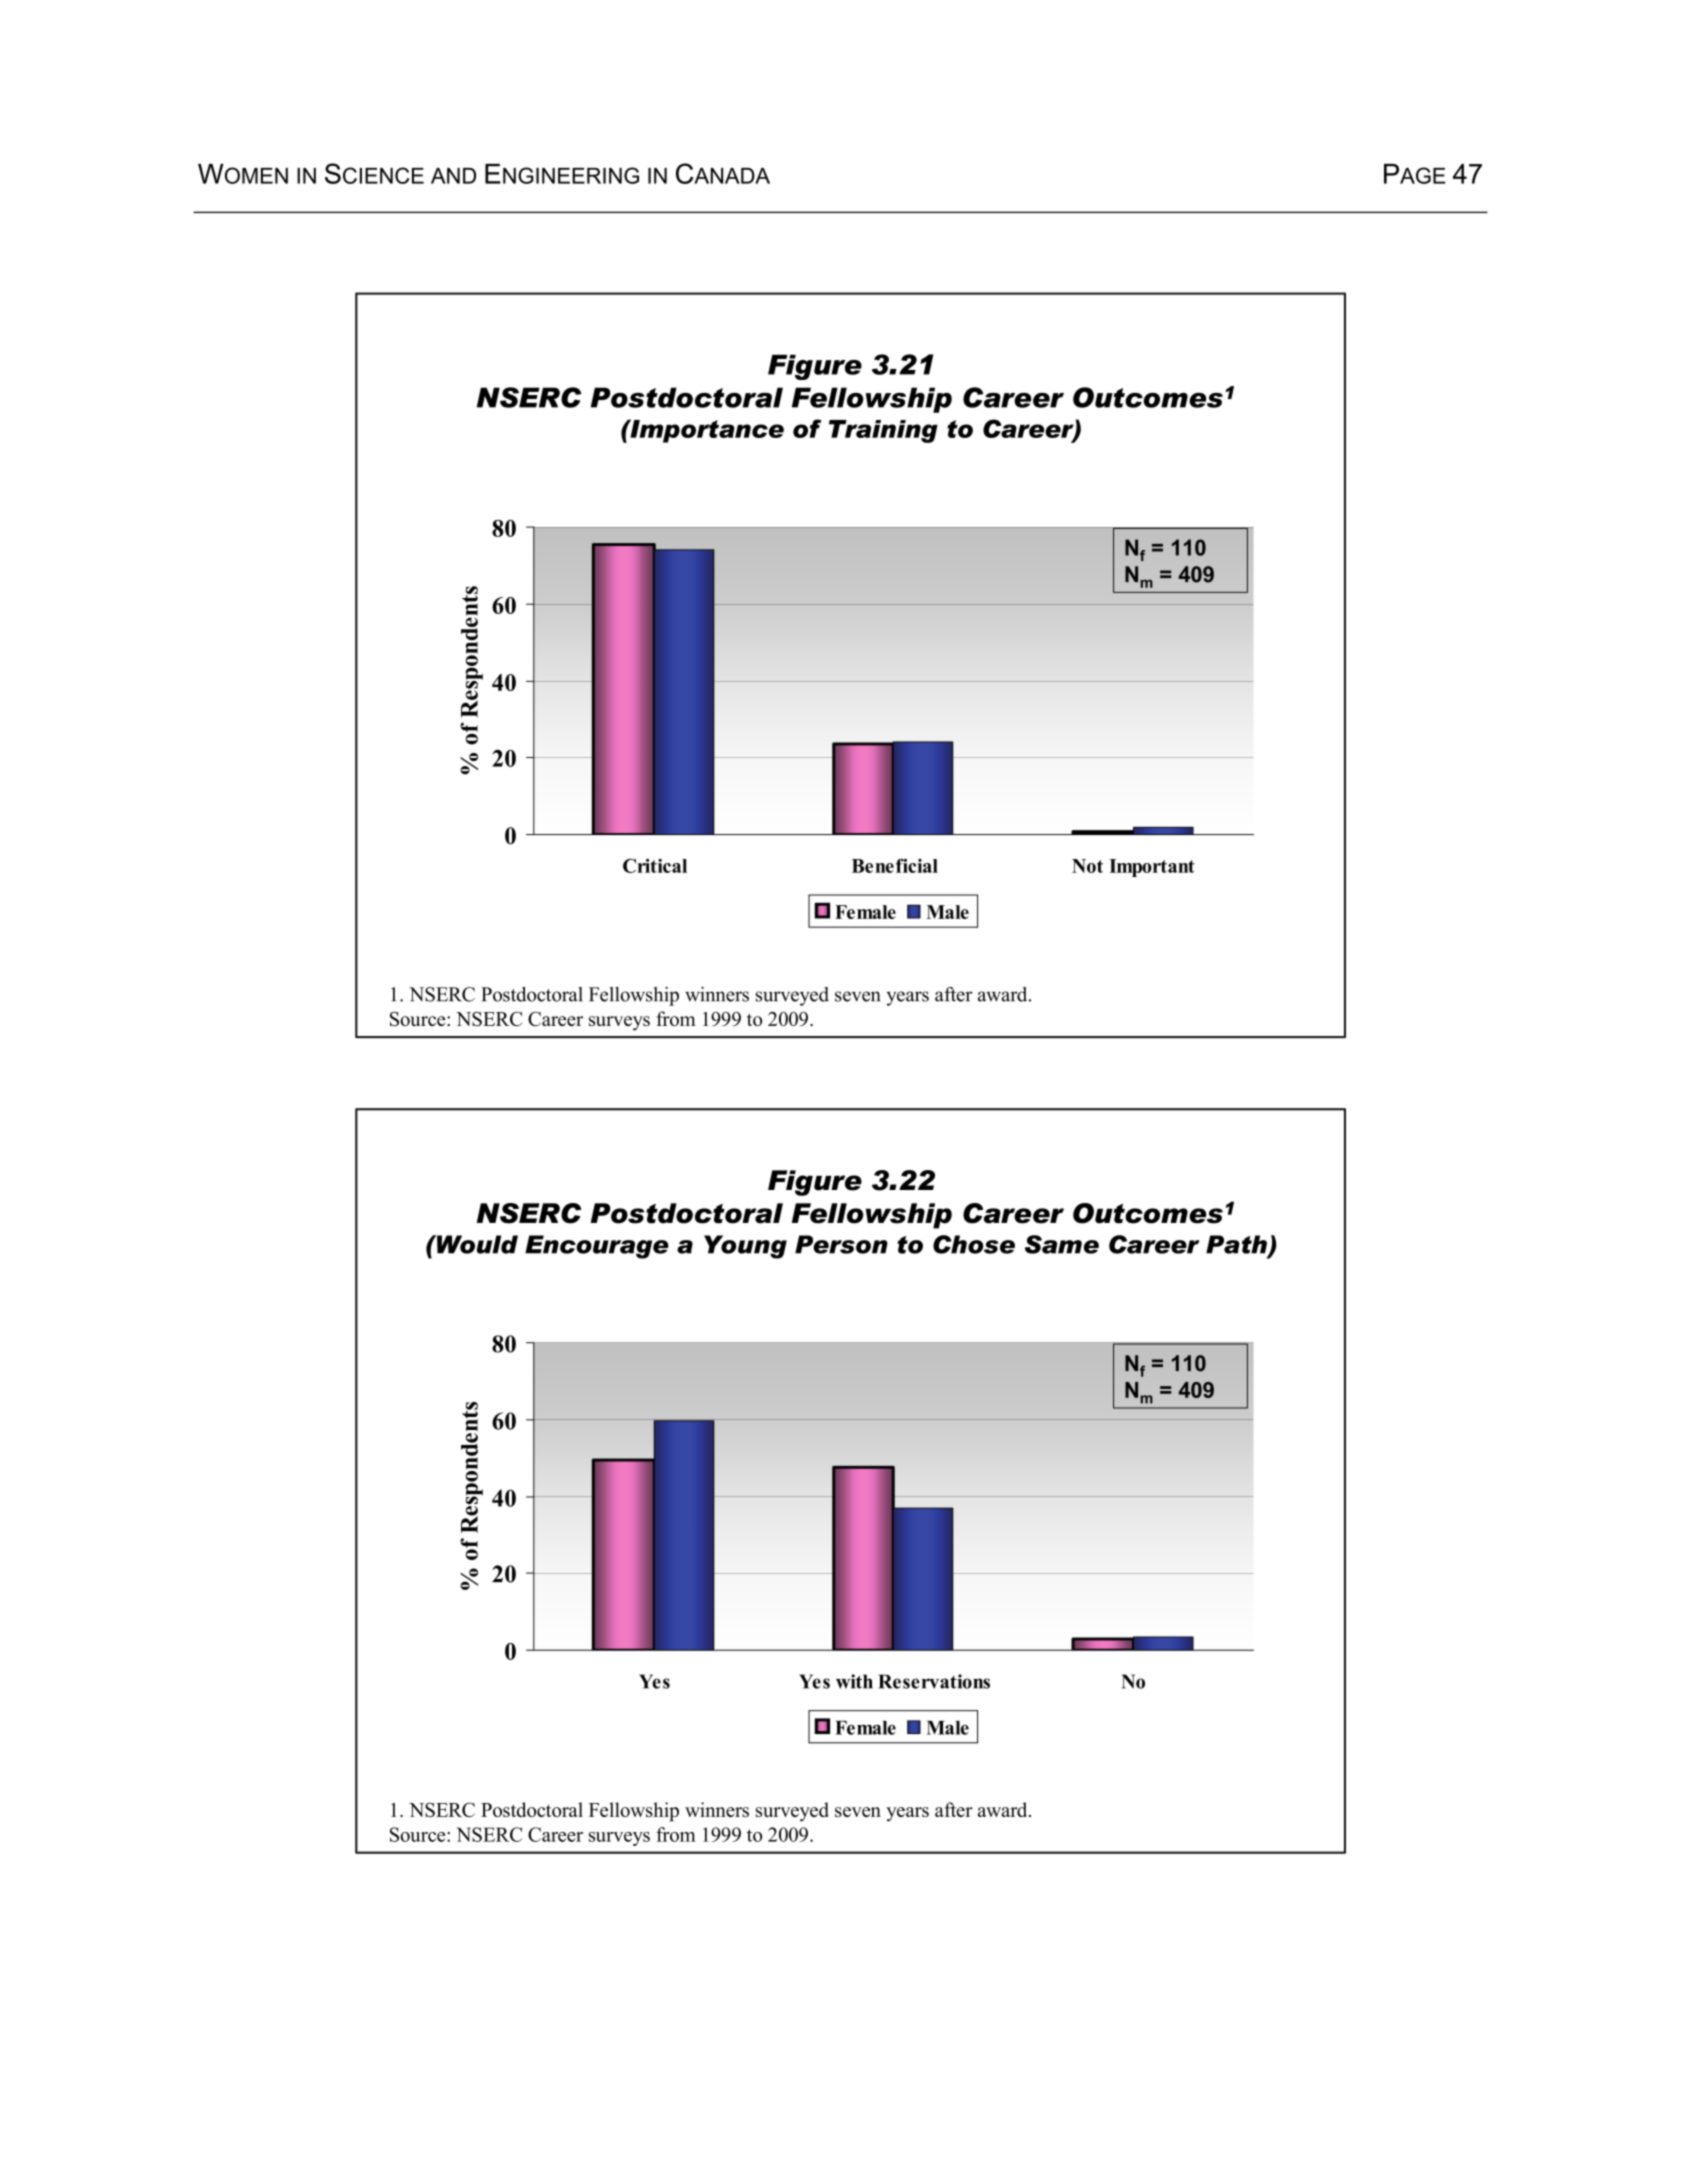 This document has height=2175, width=1681. Describe the element at coordinates (934, 1681) in the document. I see `Reservations` at that location.
